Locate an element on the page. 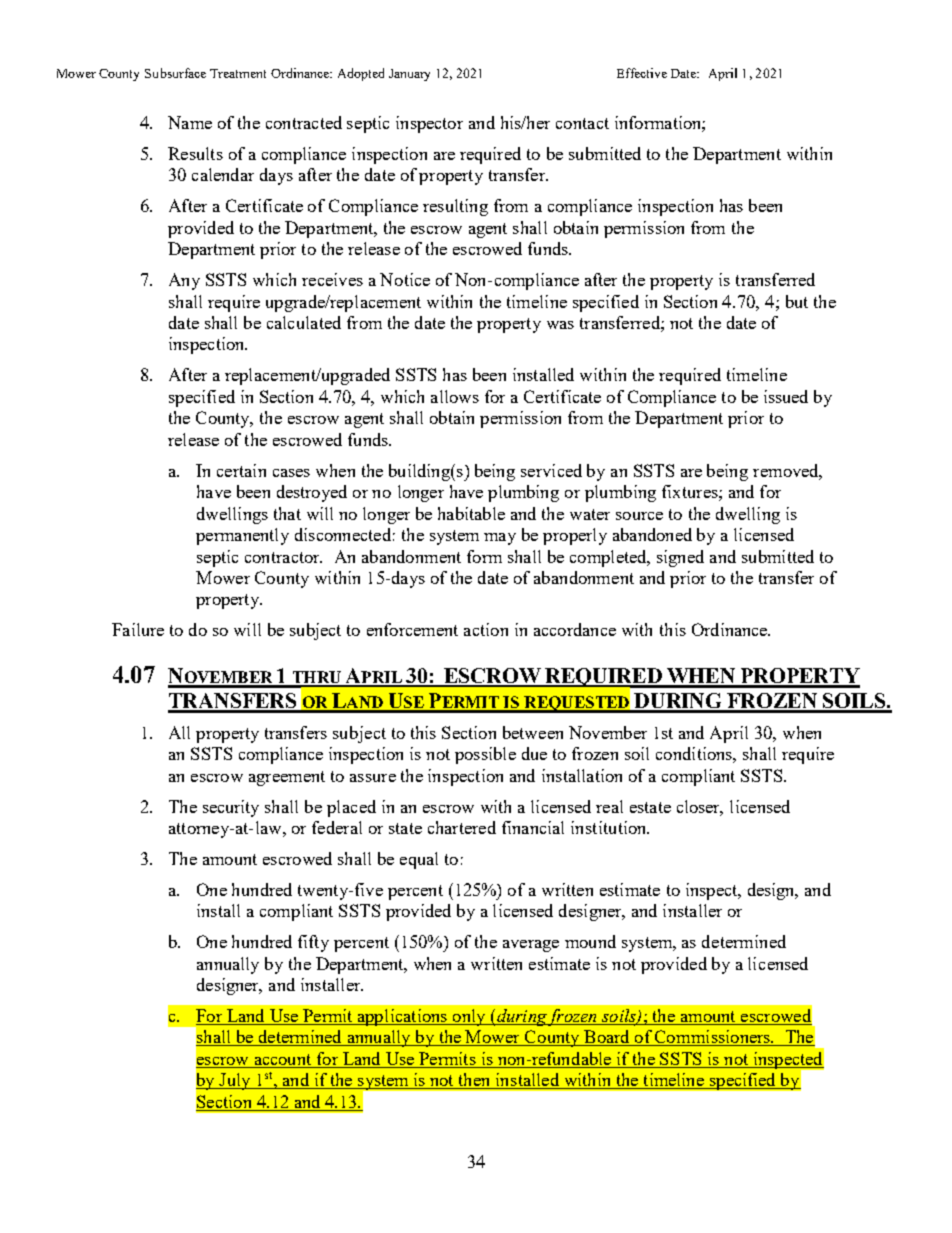  chartered is located at coordinates (462, 827).
